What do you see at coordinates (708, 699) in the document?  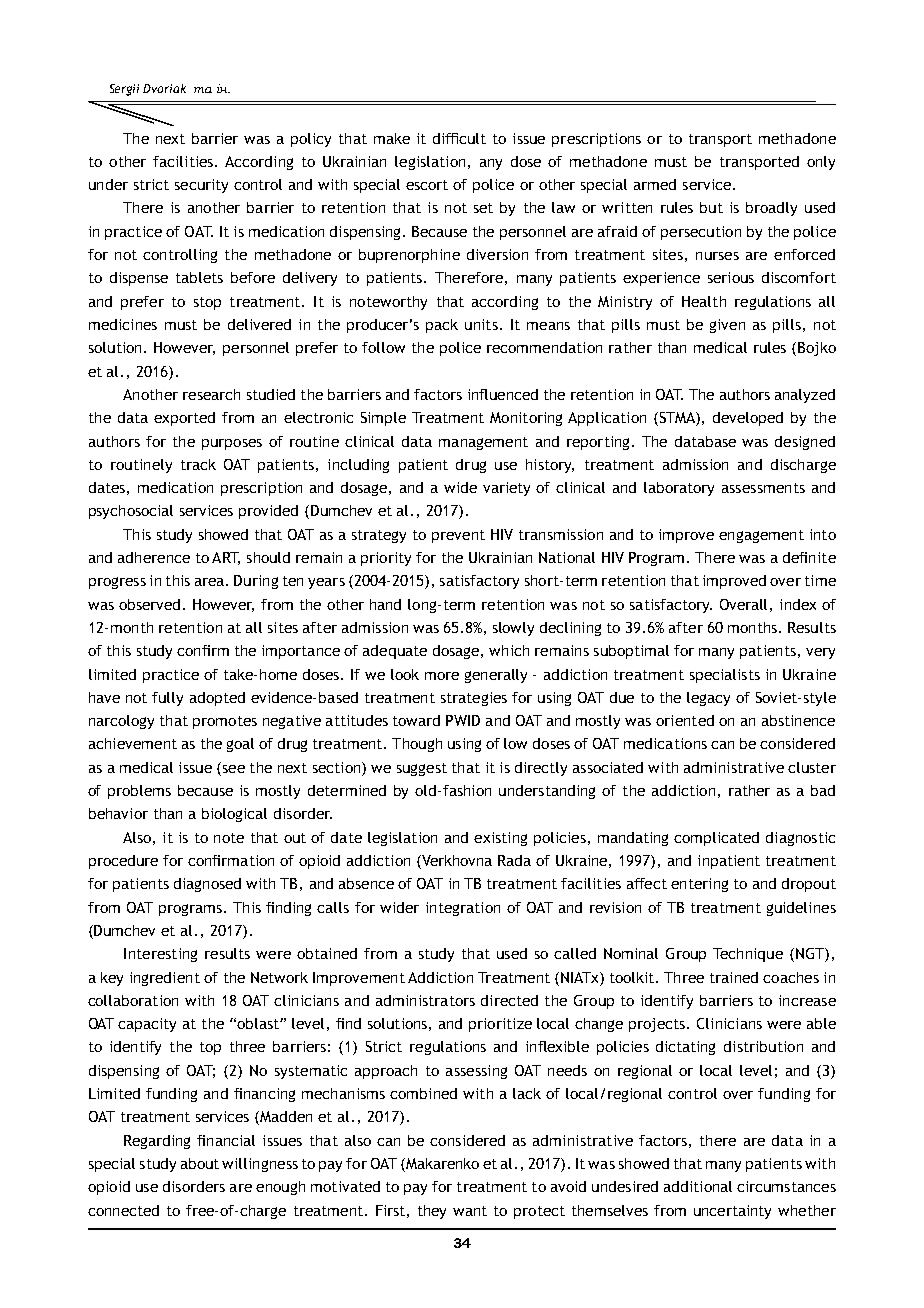 I see `legacy` at bounding box center [708, 699].
